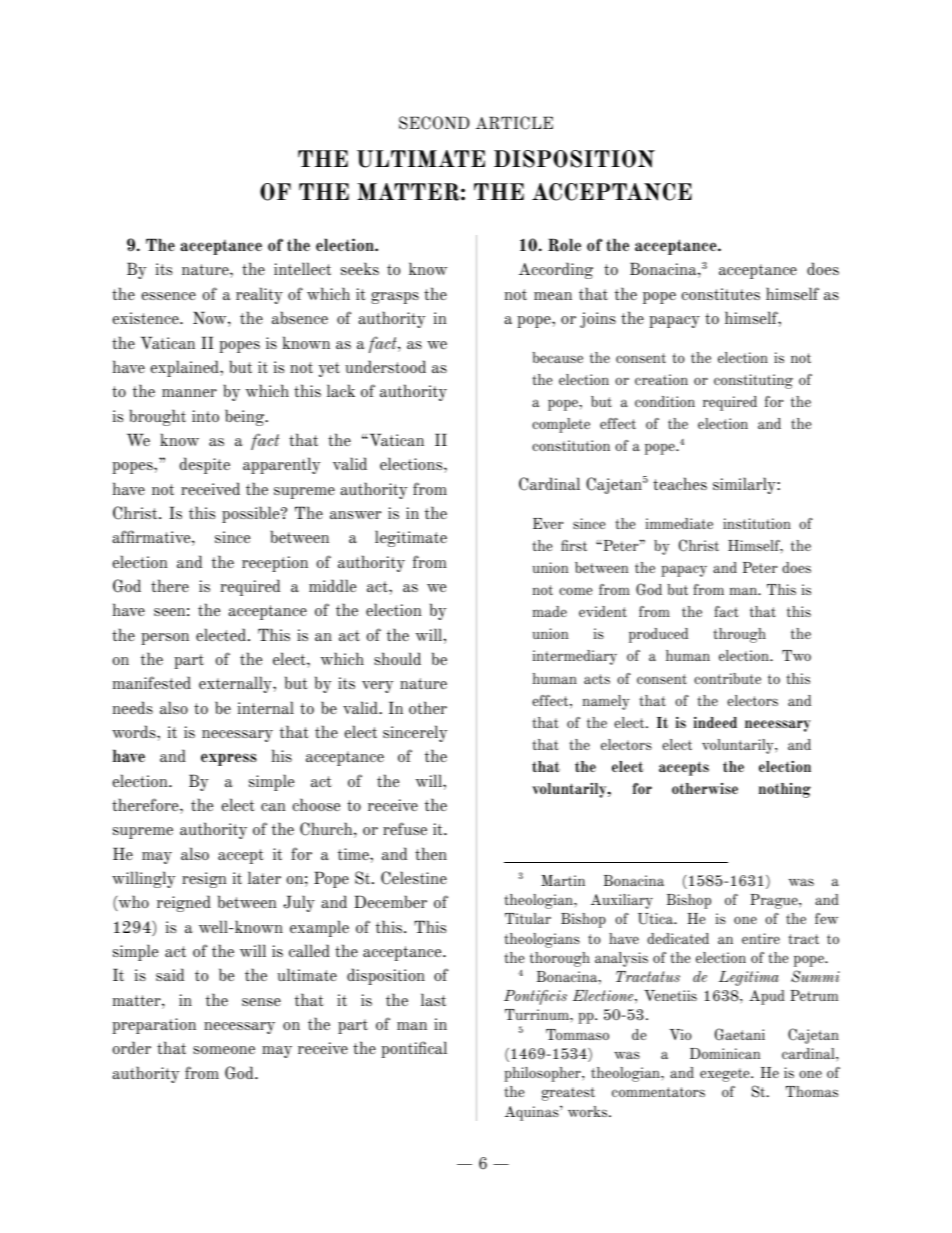 The height and width of the page is (1233, 952). Describe the element at coordinates (514, 123) in the page. I see `ARTICLE` at that location.
